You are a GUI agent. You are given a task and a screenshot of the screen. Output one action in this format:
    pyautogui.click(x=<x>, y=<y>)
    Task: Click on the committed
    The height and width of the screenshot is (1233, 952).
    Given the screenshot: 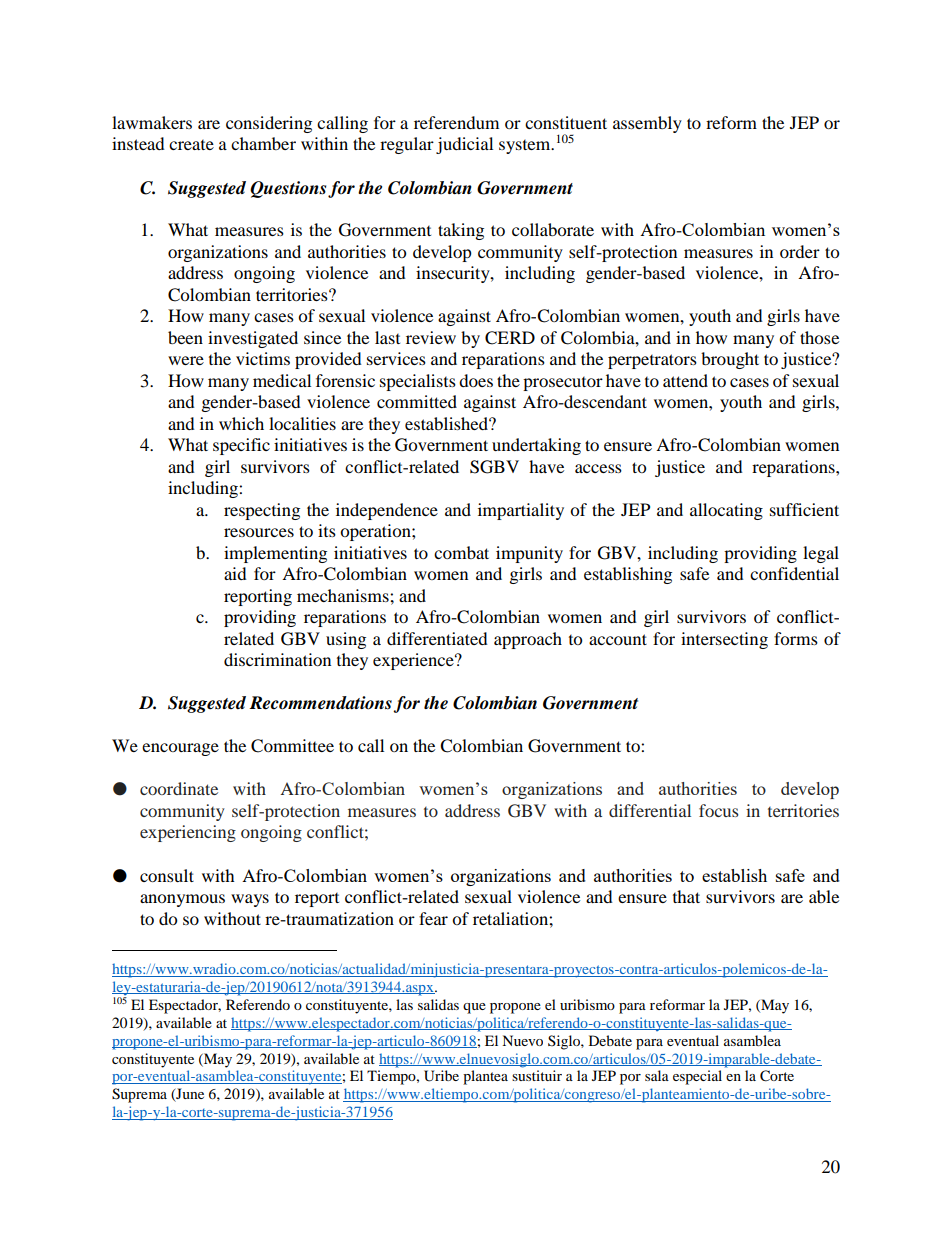 What is the action you would take?
    pyautogui.click(x=417, y=401)
